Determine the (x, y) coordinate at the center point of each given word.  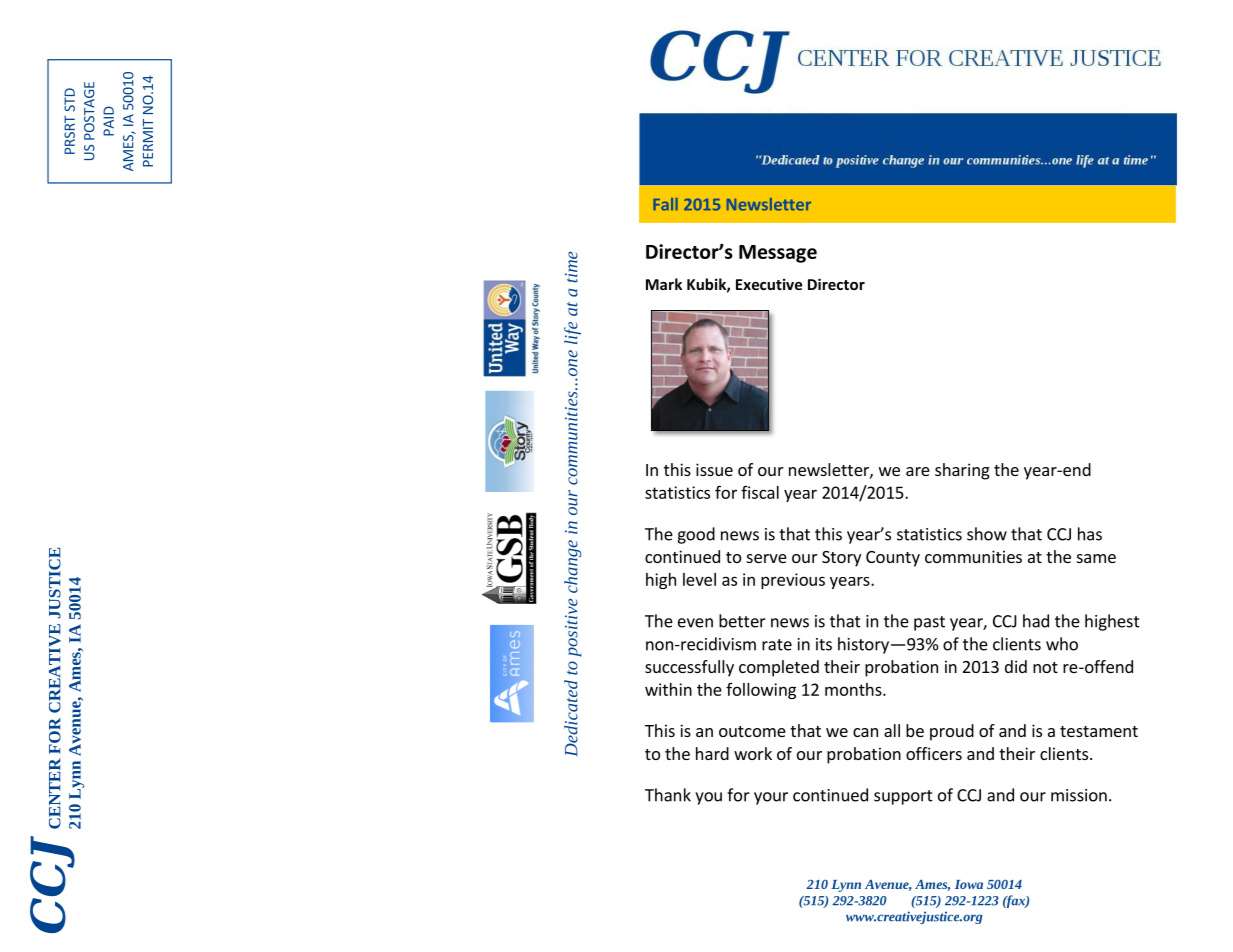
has (1090, 534)
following (761, 691)
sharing (962, 471)
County (893, 559)
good (696, 535)
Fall (665, 204)
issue (714, 469)
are (918, 471)
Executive (769, 284)
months (854, 689)
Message (778, 254)
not (1045, 667)
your (771, 798)
